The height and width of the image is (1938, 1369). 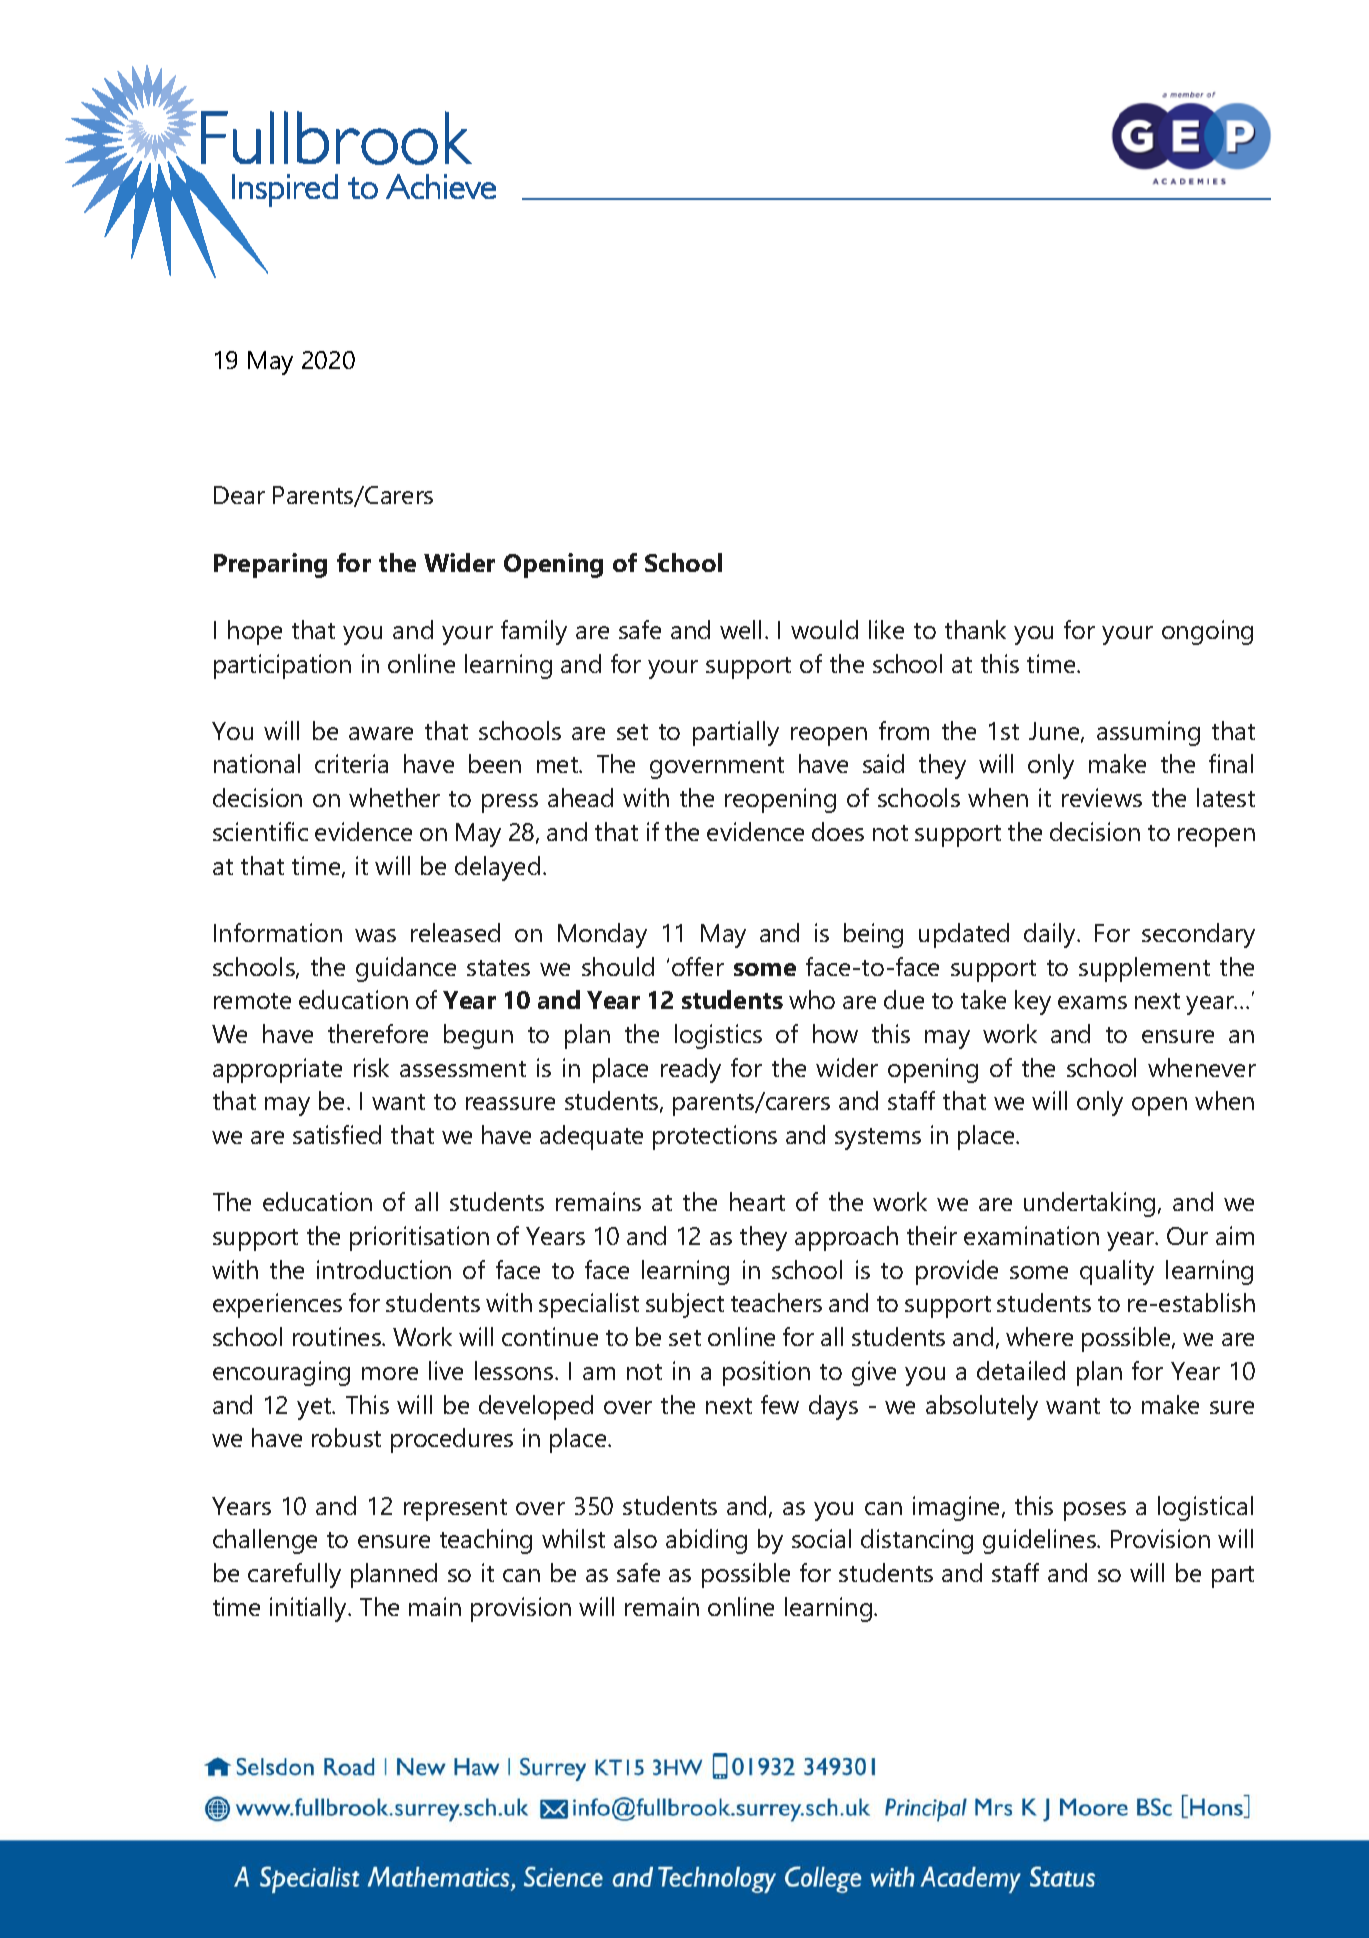 I want to click on position, so click(x=766, y=1373).
